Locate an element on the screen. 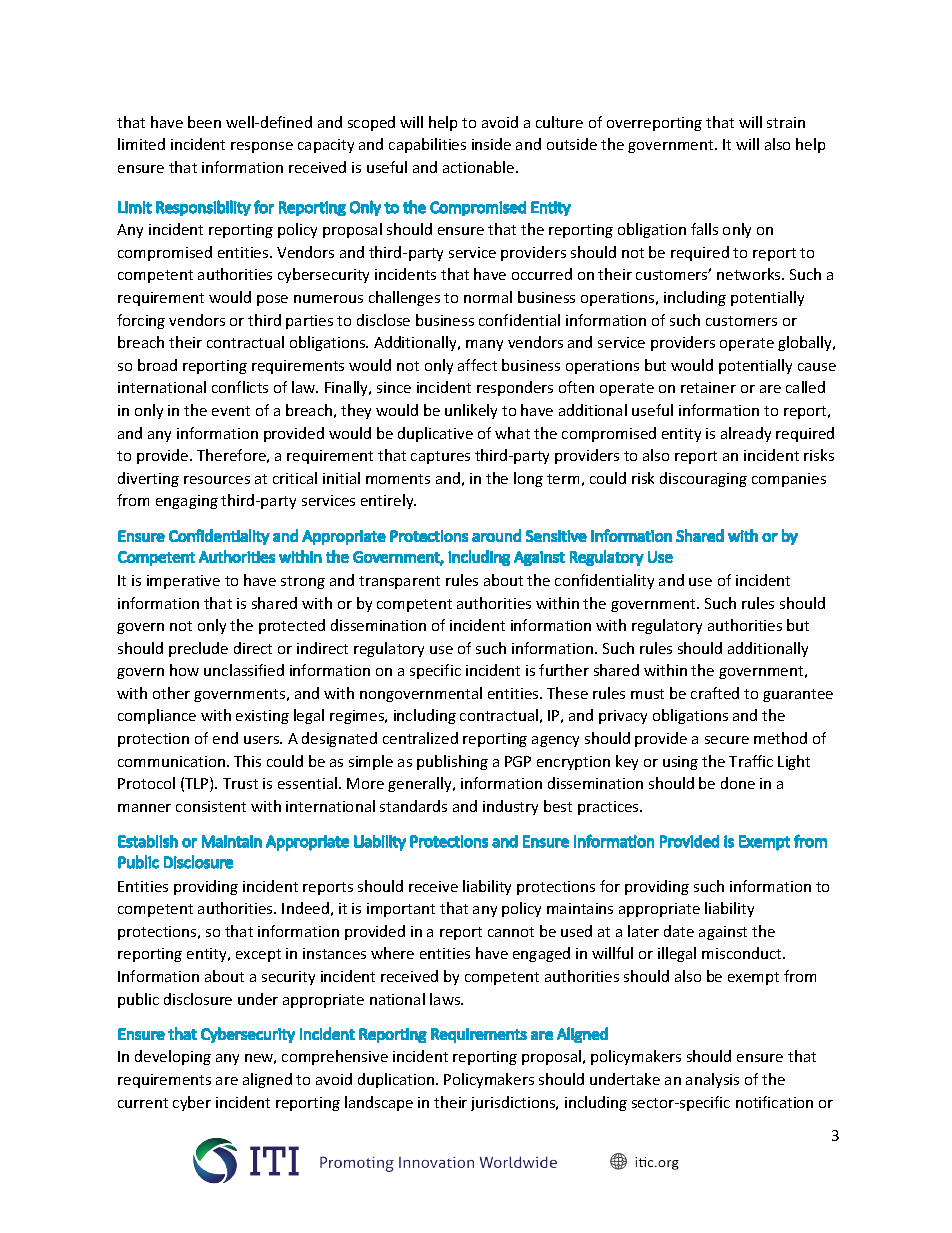 The height and width of the screenshot is (1233, 952). captures is located at coordinates (440, 457).
